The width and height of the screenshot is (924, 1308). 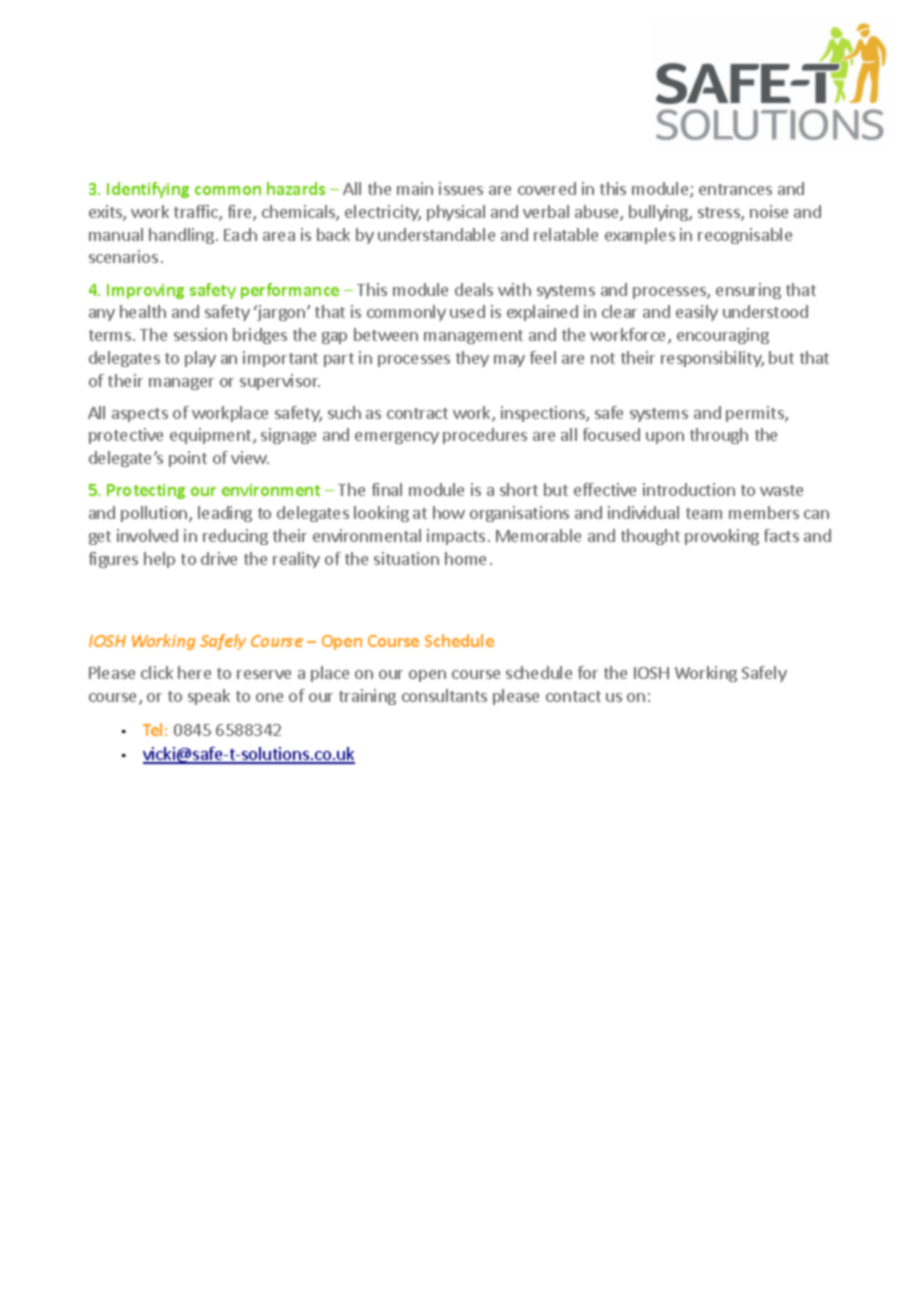 What do you see at coordinates (159, 560) in the screenshot?
I see `help` at bounding box center [159, 560].
